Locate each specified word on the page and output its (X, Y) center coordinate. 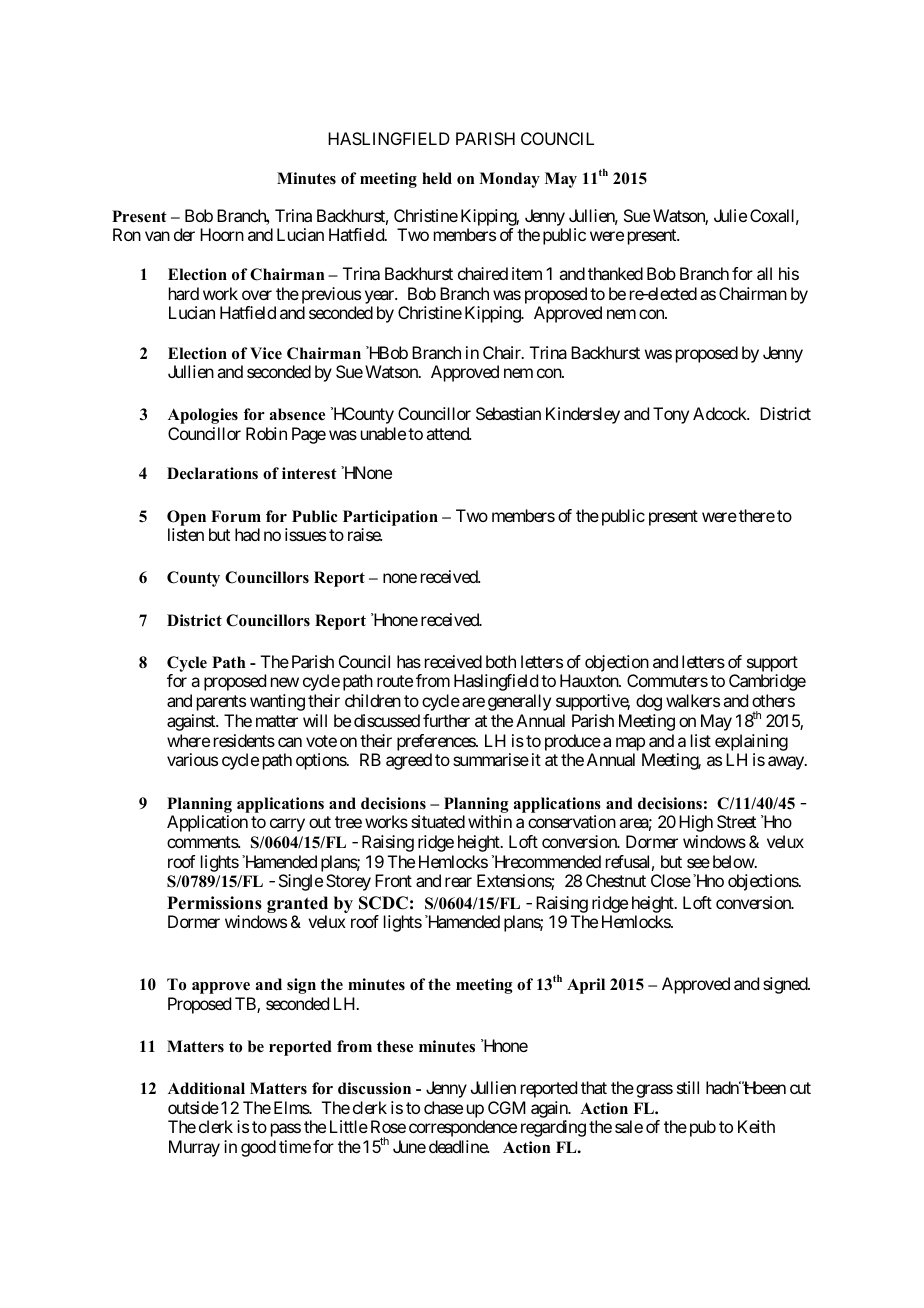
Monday (509, 180)
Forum (236, 516)
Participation (390, 518)
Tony (671, 415)
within (490, 821)
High (696, 823)
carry (287, 825)
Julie (730, 215)
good (258, 1148)
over (257, 295)
